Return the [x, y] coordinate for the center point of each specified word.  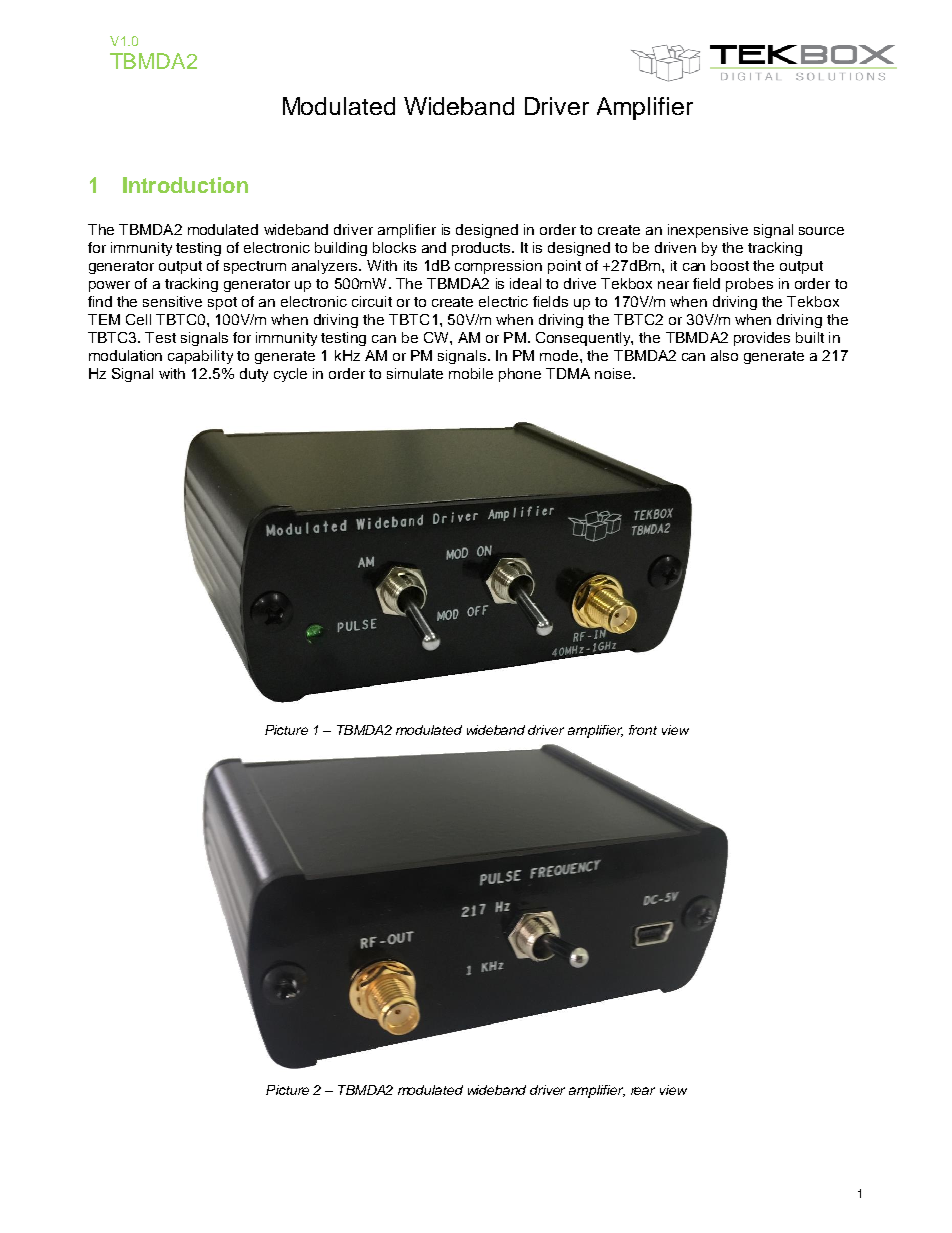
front [643, 730]
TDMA [568, 373]
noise [614, 373]
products [482, 249]
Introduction [185, 185]
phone [520, 375]
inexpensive [708, 231]
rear [643, 1091]
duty [254, 375]
